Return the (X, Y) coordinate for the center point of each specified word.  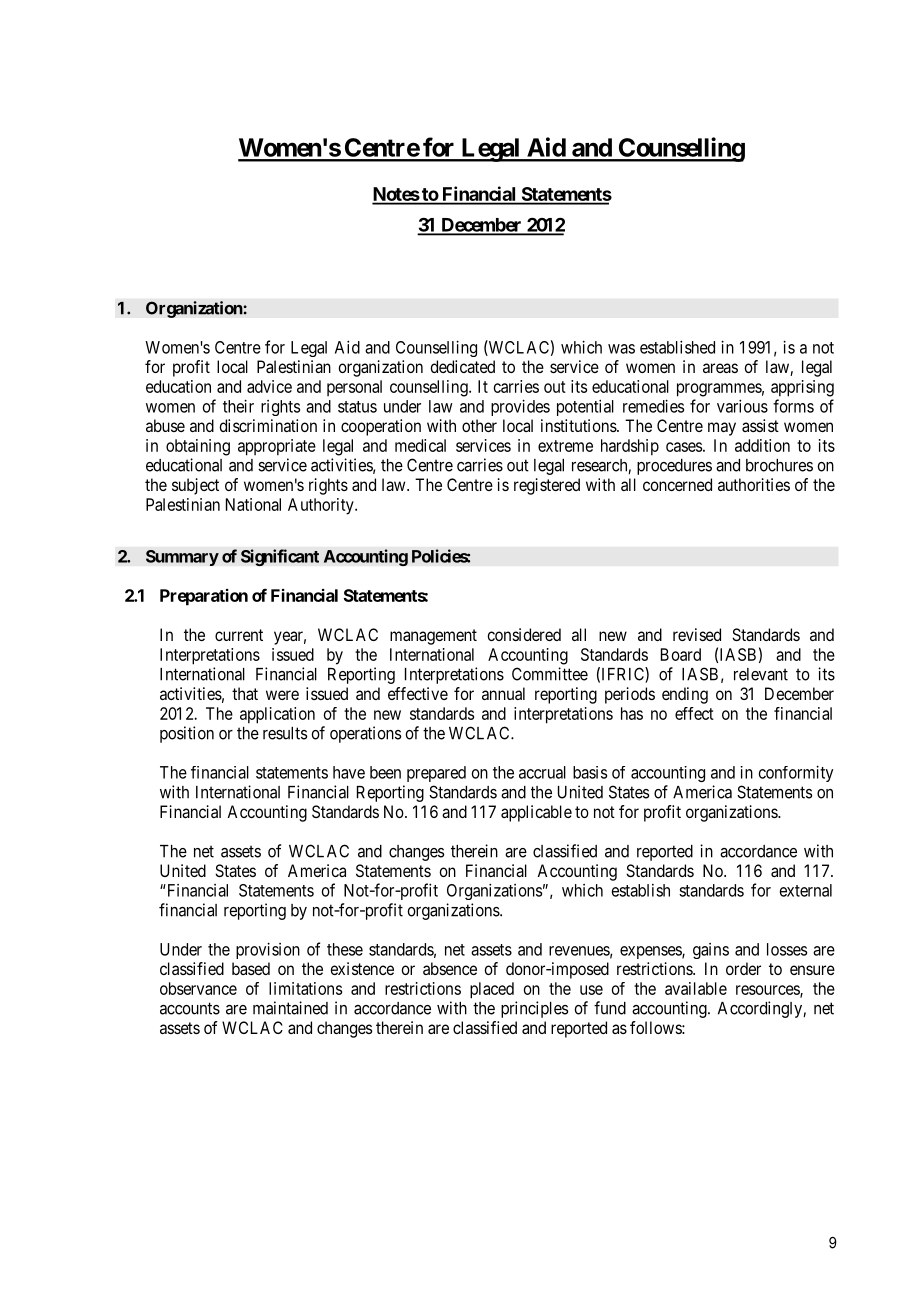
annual (503, 693)
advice (269, 386)
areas (720, 368)
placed (492, 990)
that (245, 693)
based (251, 968)
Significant (280, 557)
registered (547, 486)
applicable (536, 813)
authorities (754, 484)
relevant (761, 674)
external (806, 890)
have (349, 772)
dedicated (462, 366)
